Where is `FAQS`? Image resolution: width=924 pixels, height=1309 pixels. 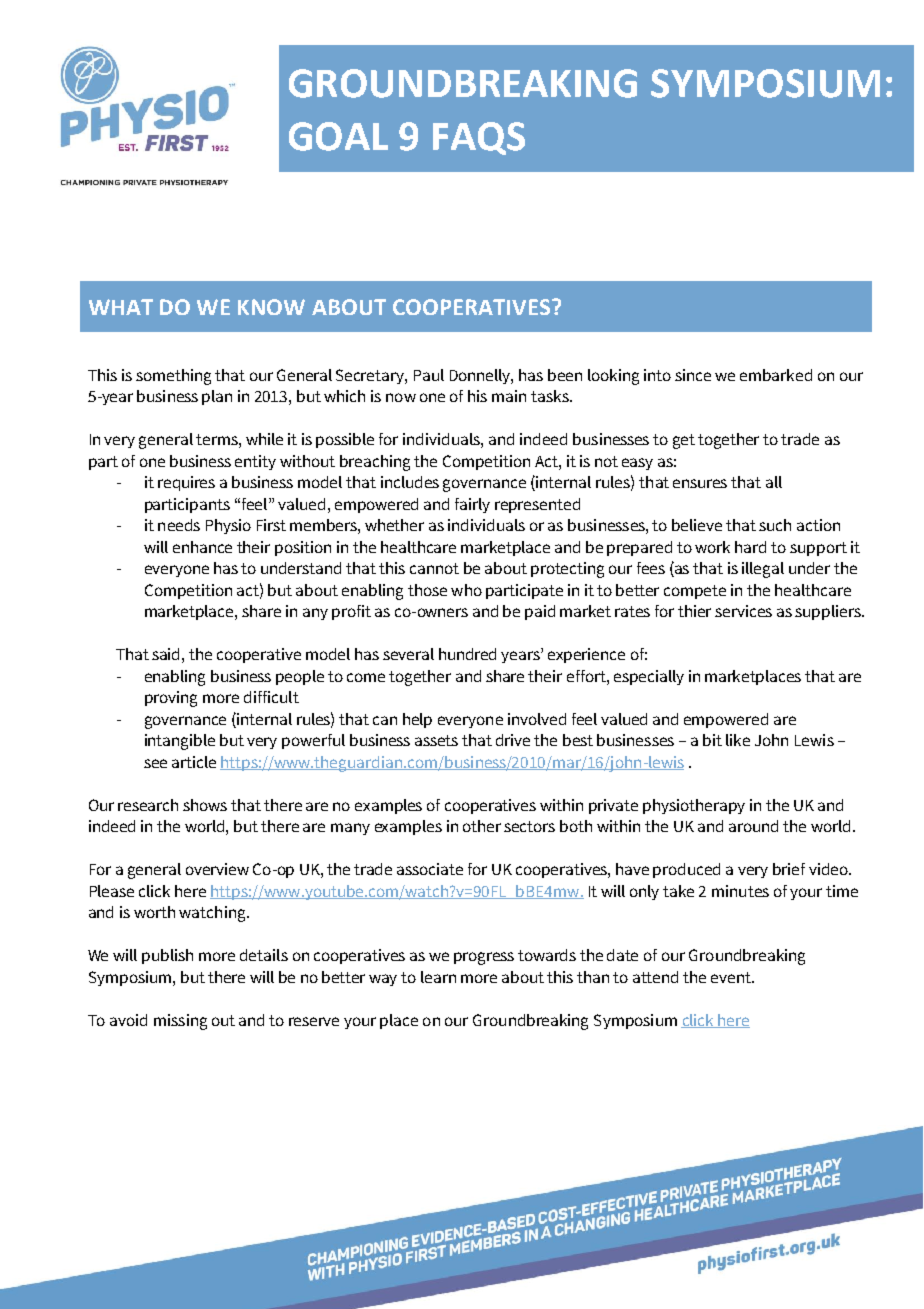 FAQS is located at coordinates (479, 138).
